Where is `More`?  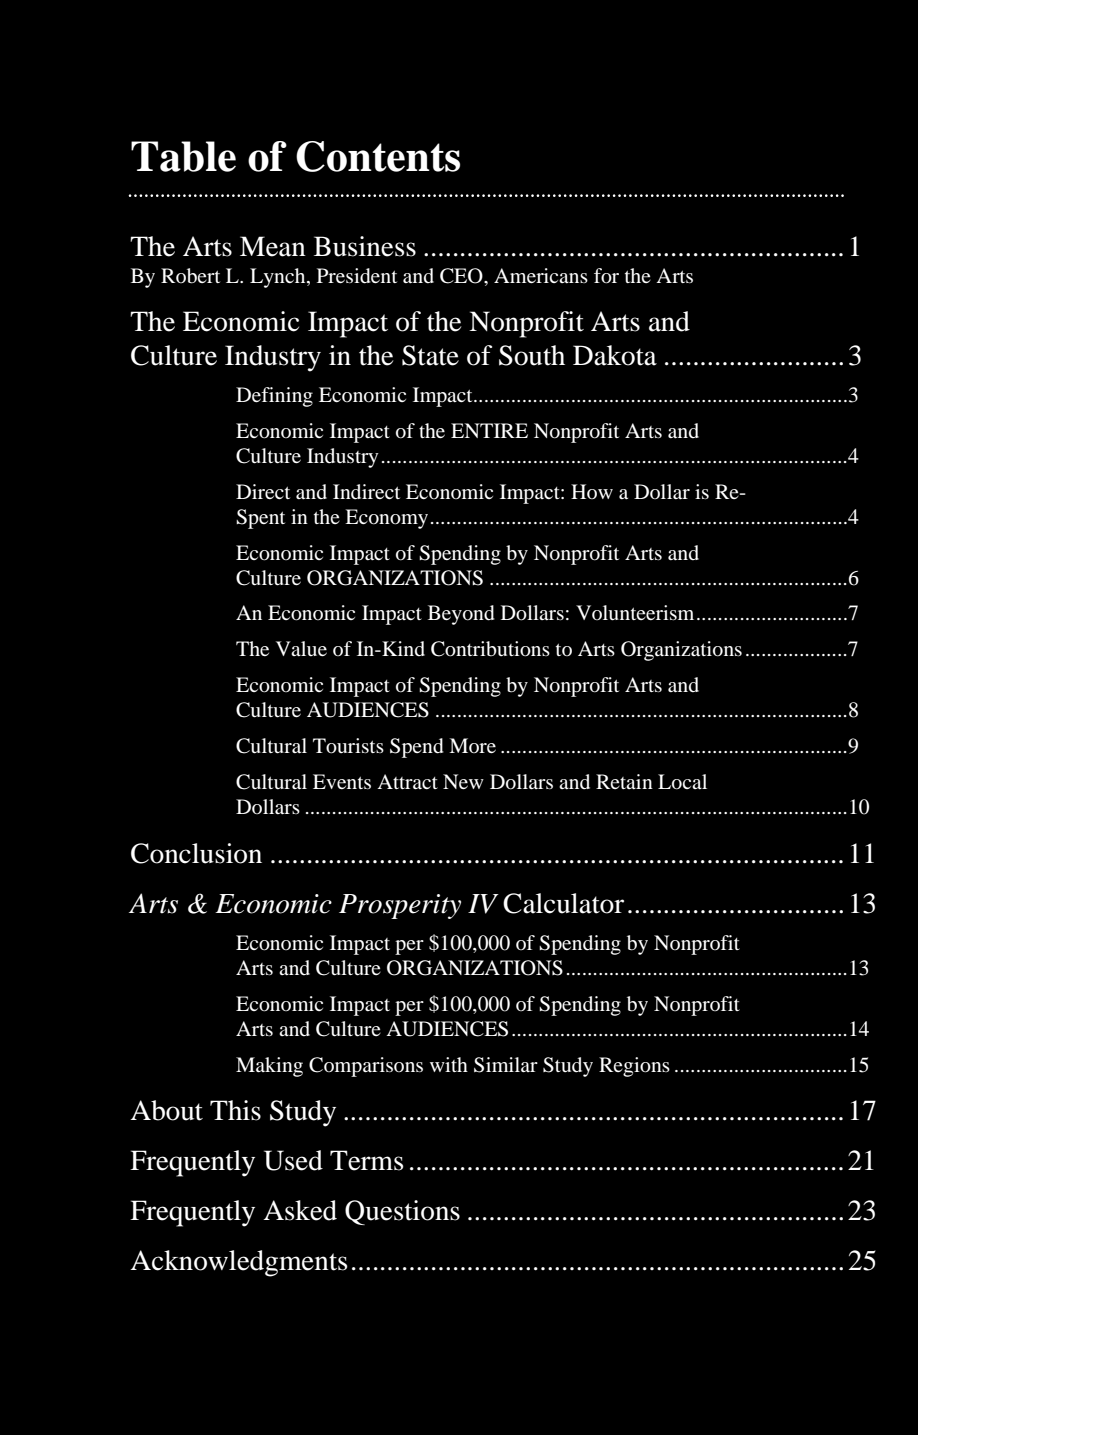
More is located at coordinates (472, 745).
